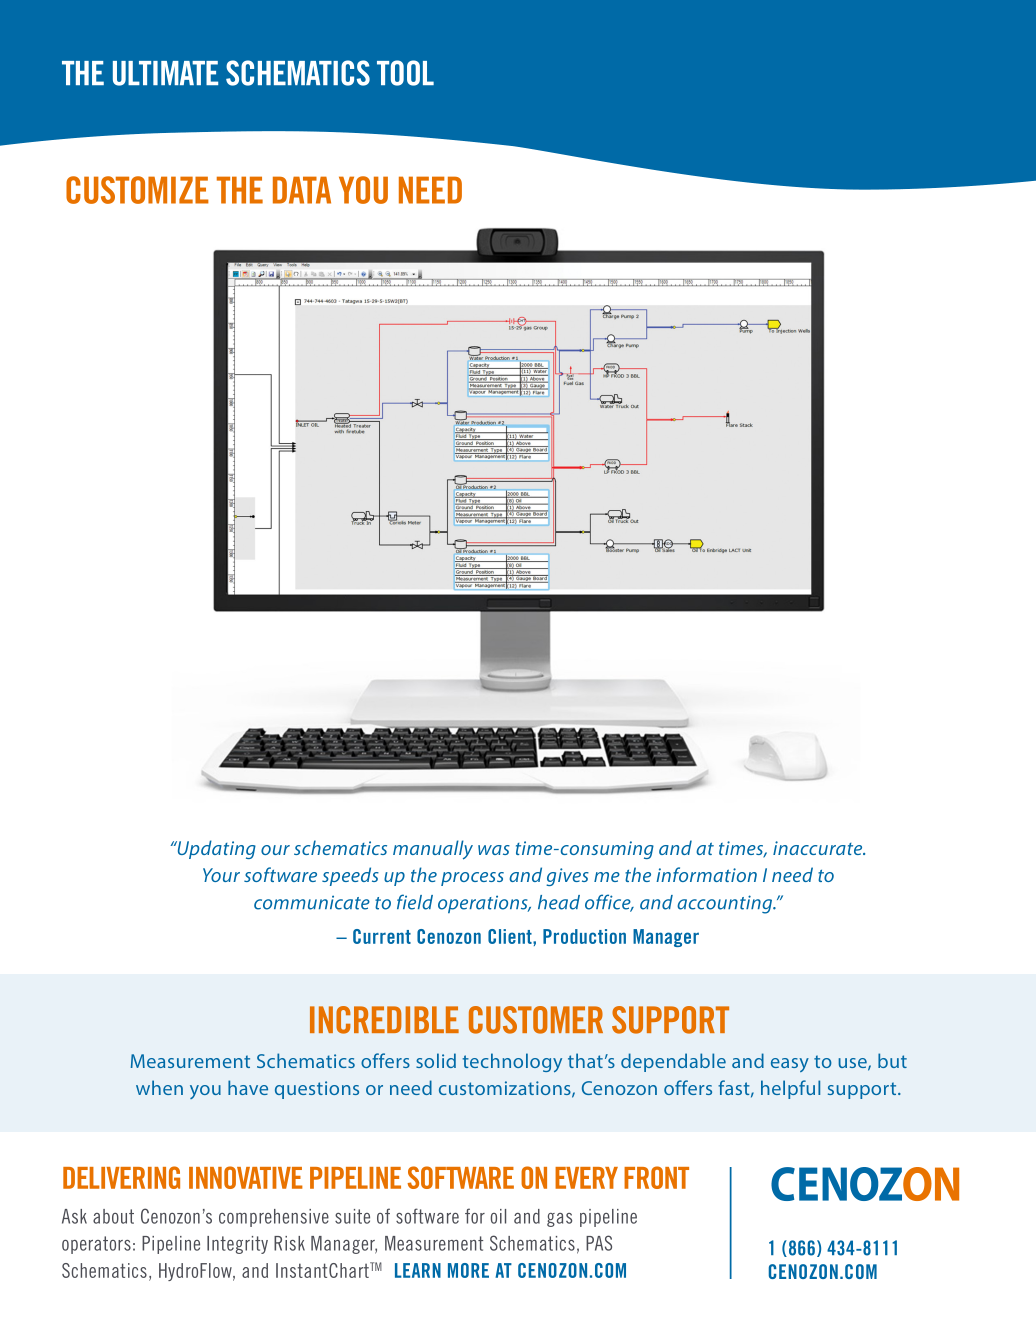 The height and width of the screenshot is (1340, 1036). What do you see at coordinates (137, 190) in the screenshot?
I see `CUSTOMIZE` at bounding box center [137, 190].
